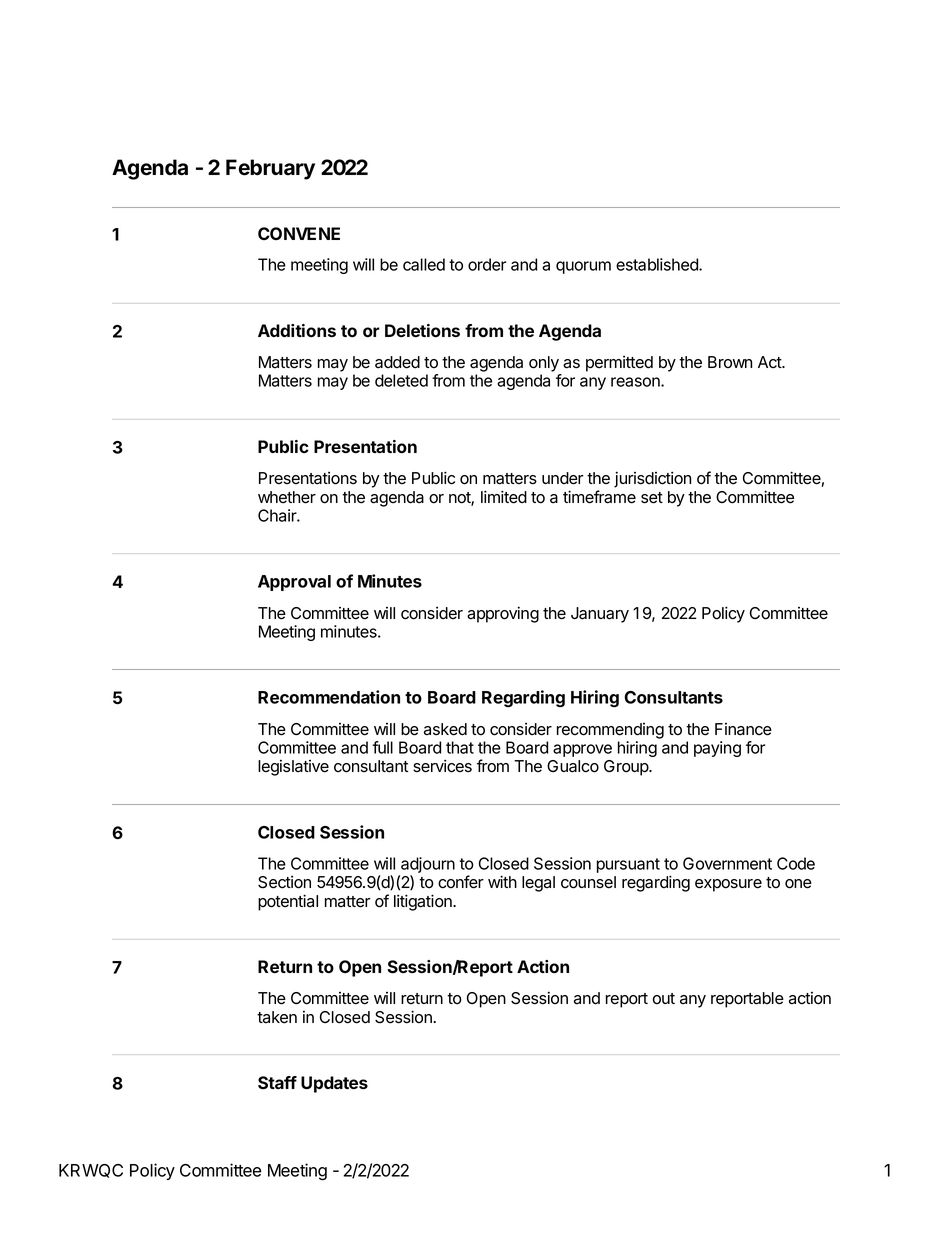  I want to click on exposure, so click(728, 885).
